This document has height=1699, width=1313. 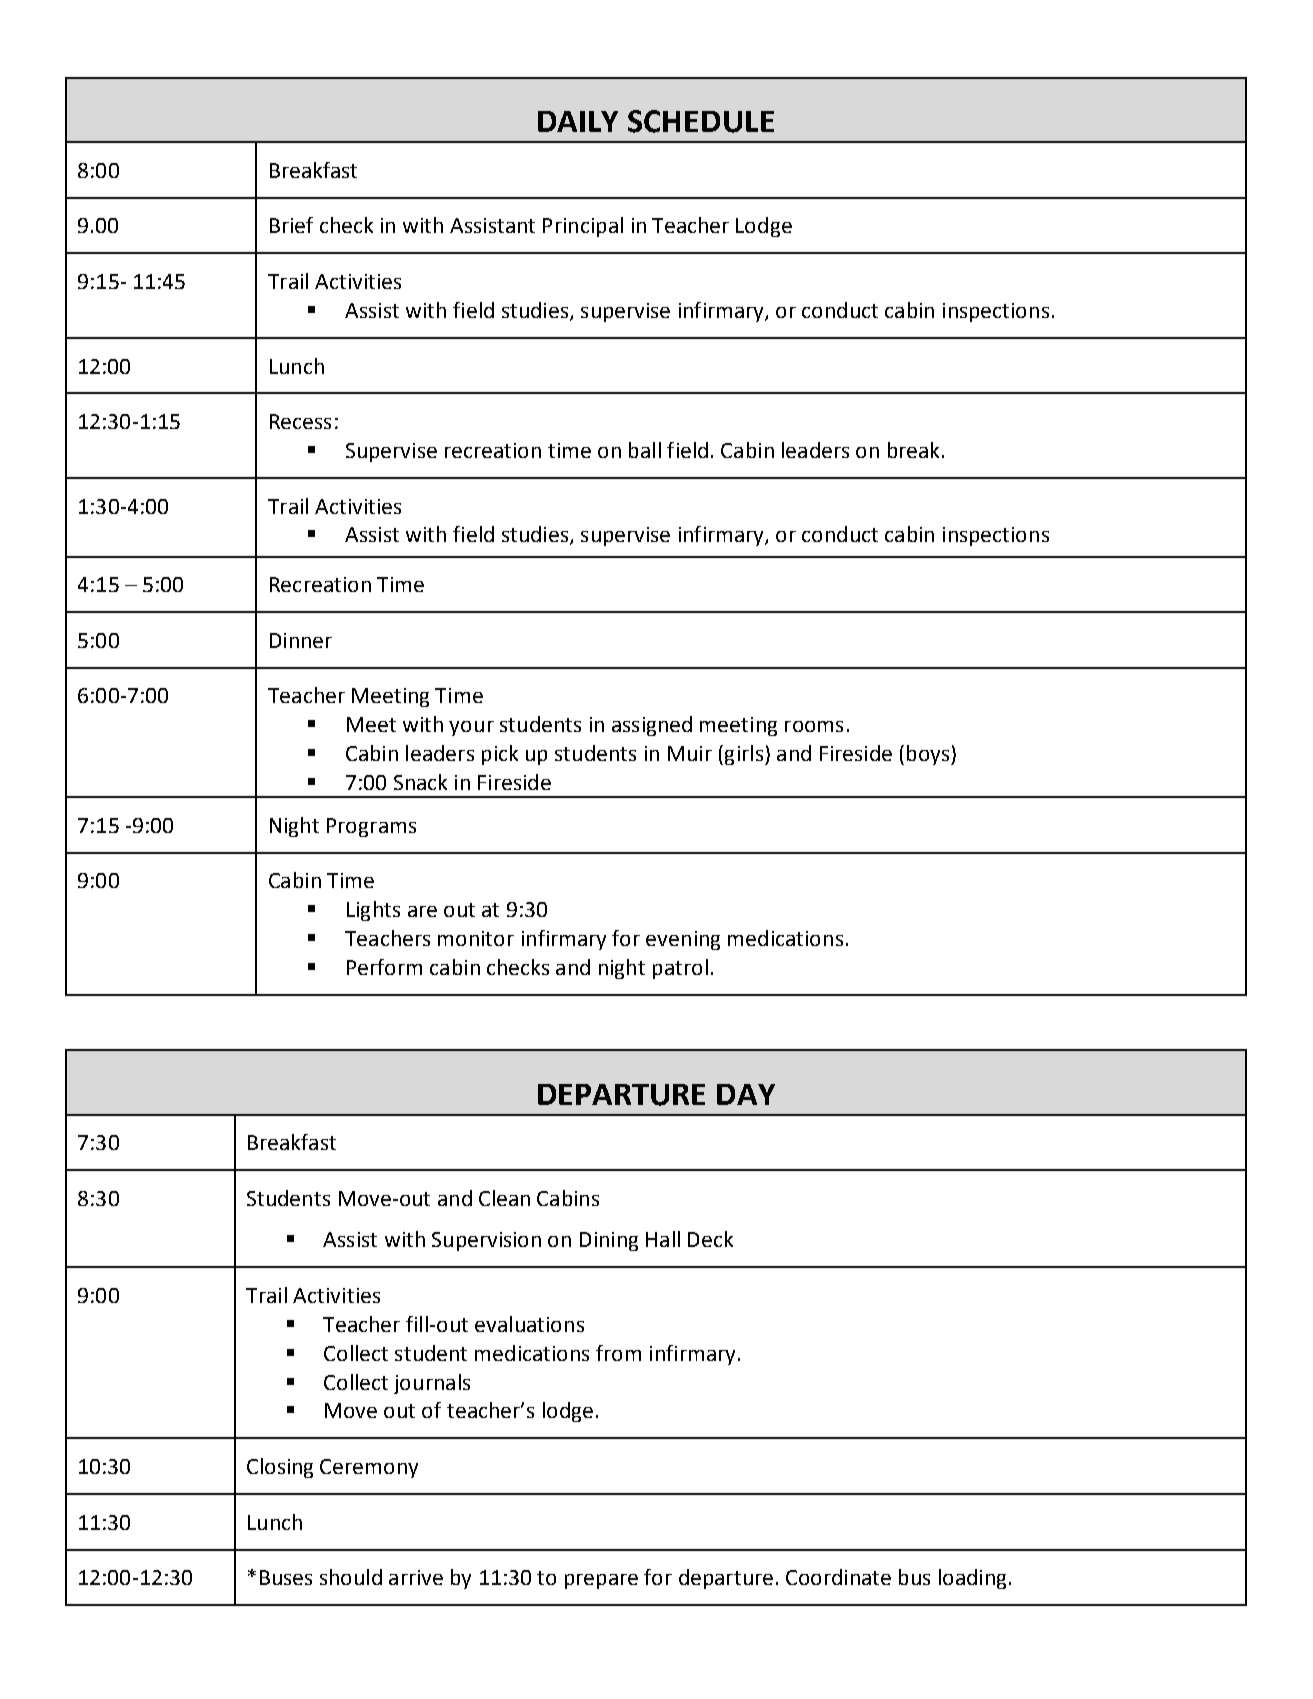 What do you see at coordinates (746, 1094) in the document?
I see `DAY` at bounding box center [746, 1094].
